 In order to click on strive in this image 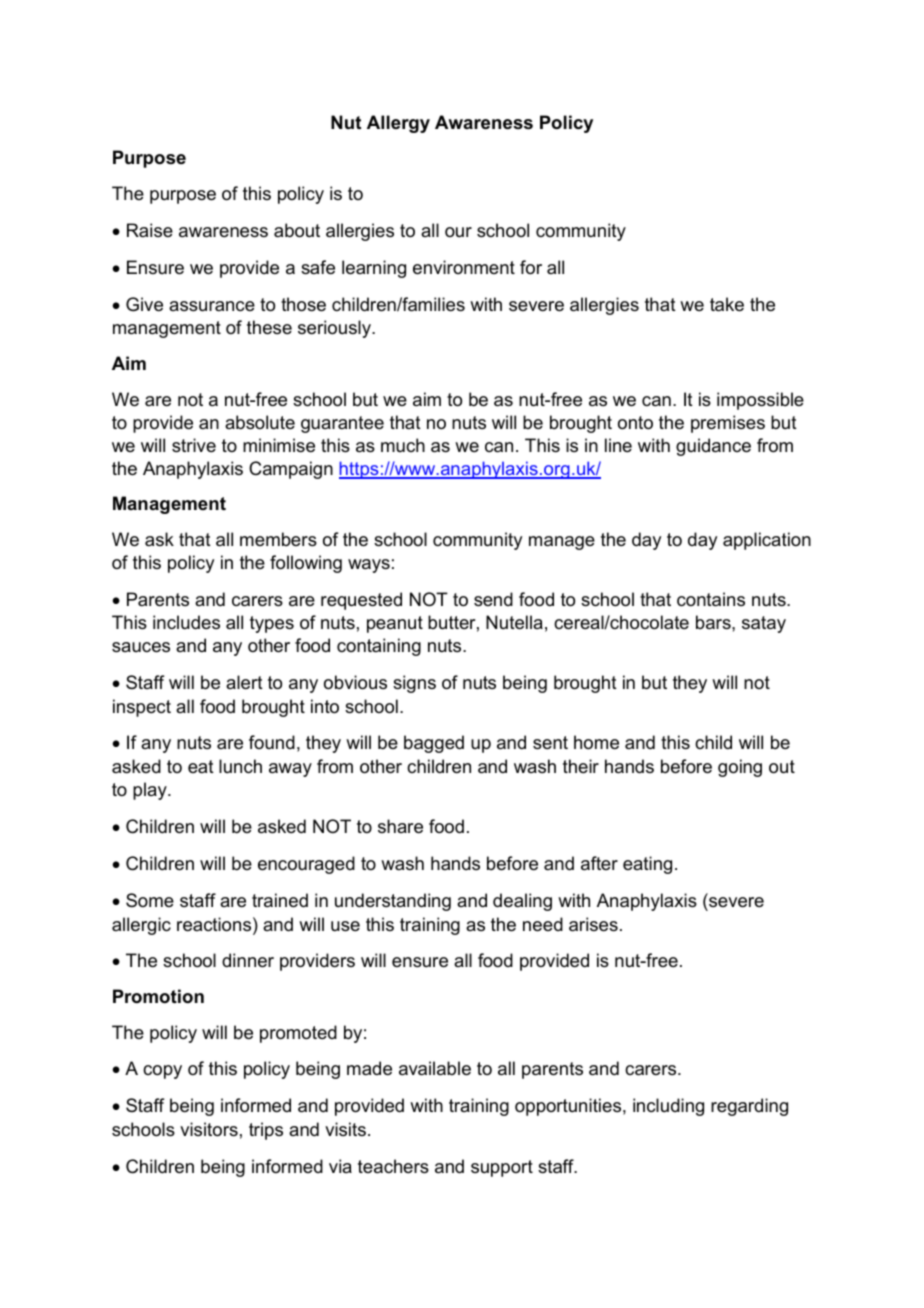, I will do `click(194, 445)`.
